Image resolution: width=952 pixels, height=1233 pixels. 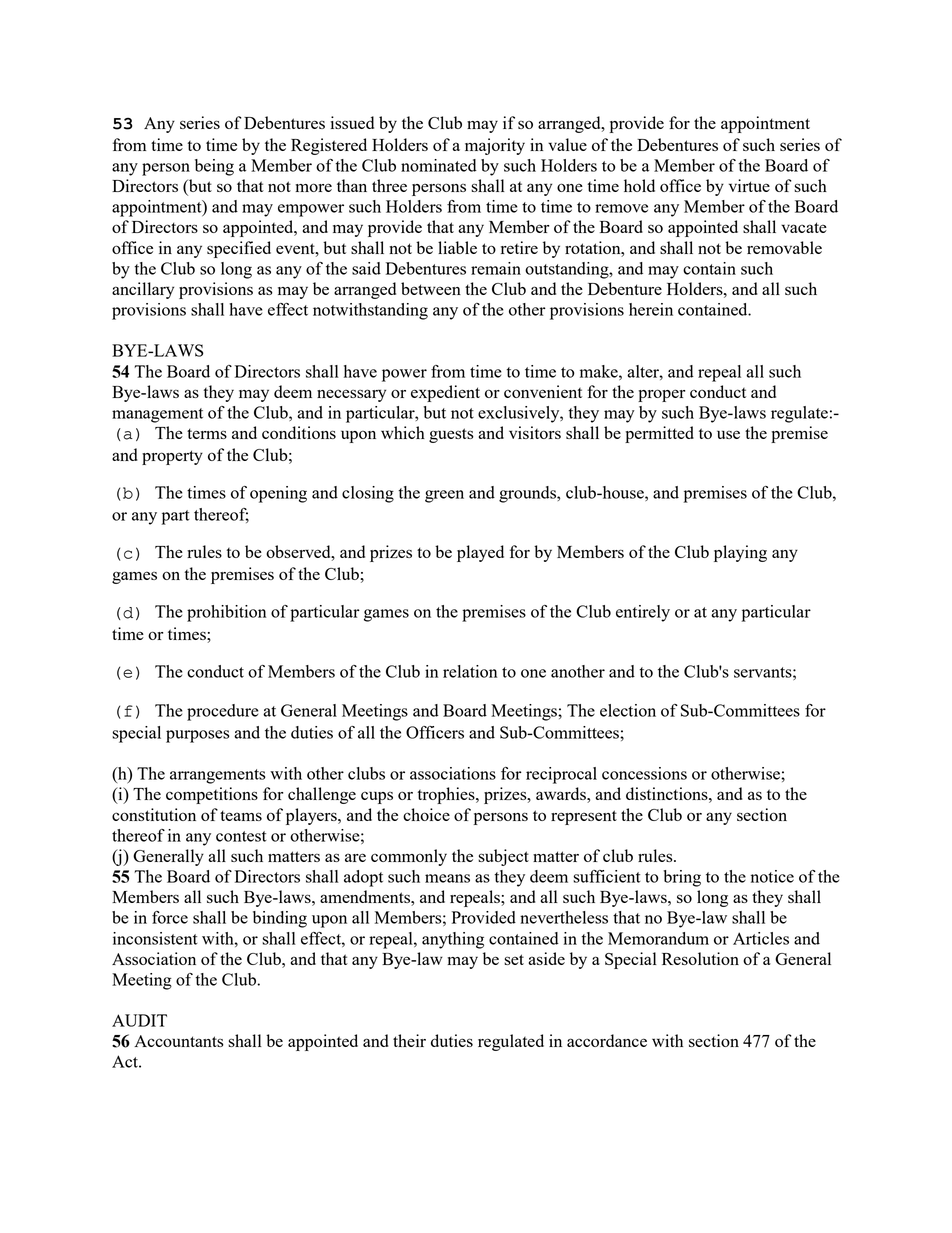 I want to click on prohibition, so click(x=226, y=613).
